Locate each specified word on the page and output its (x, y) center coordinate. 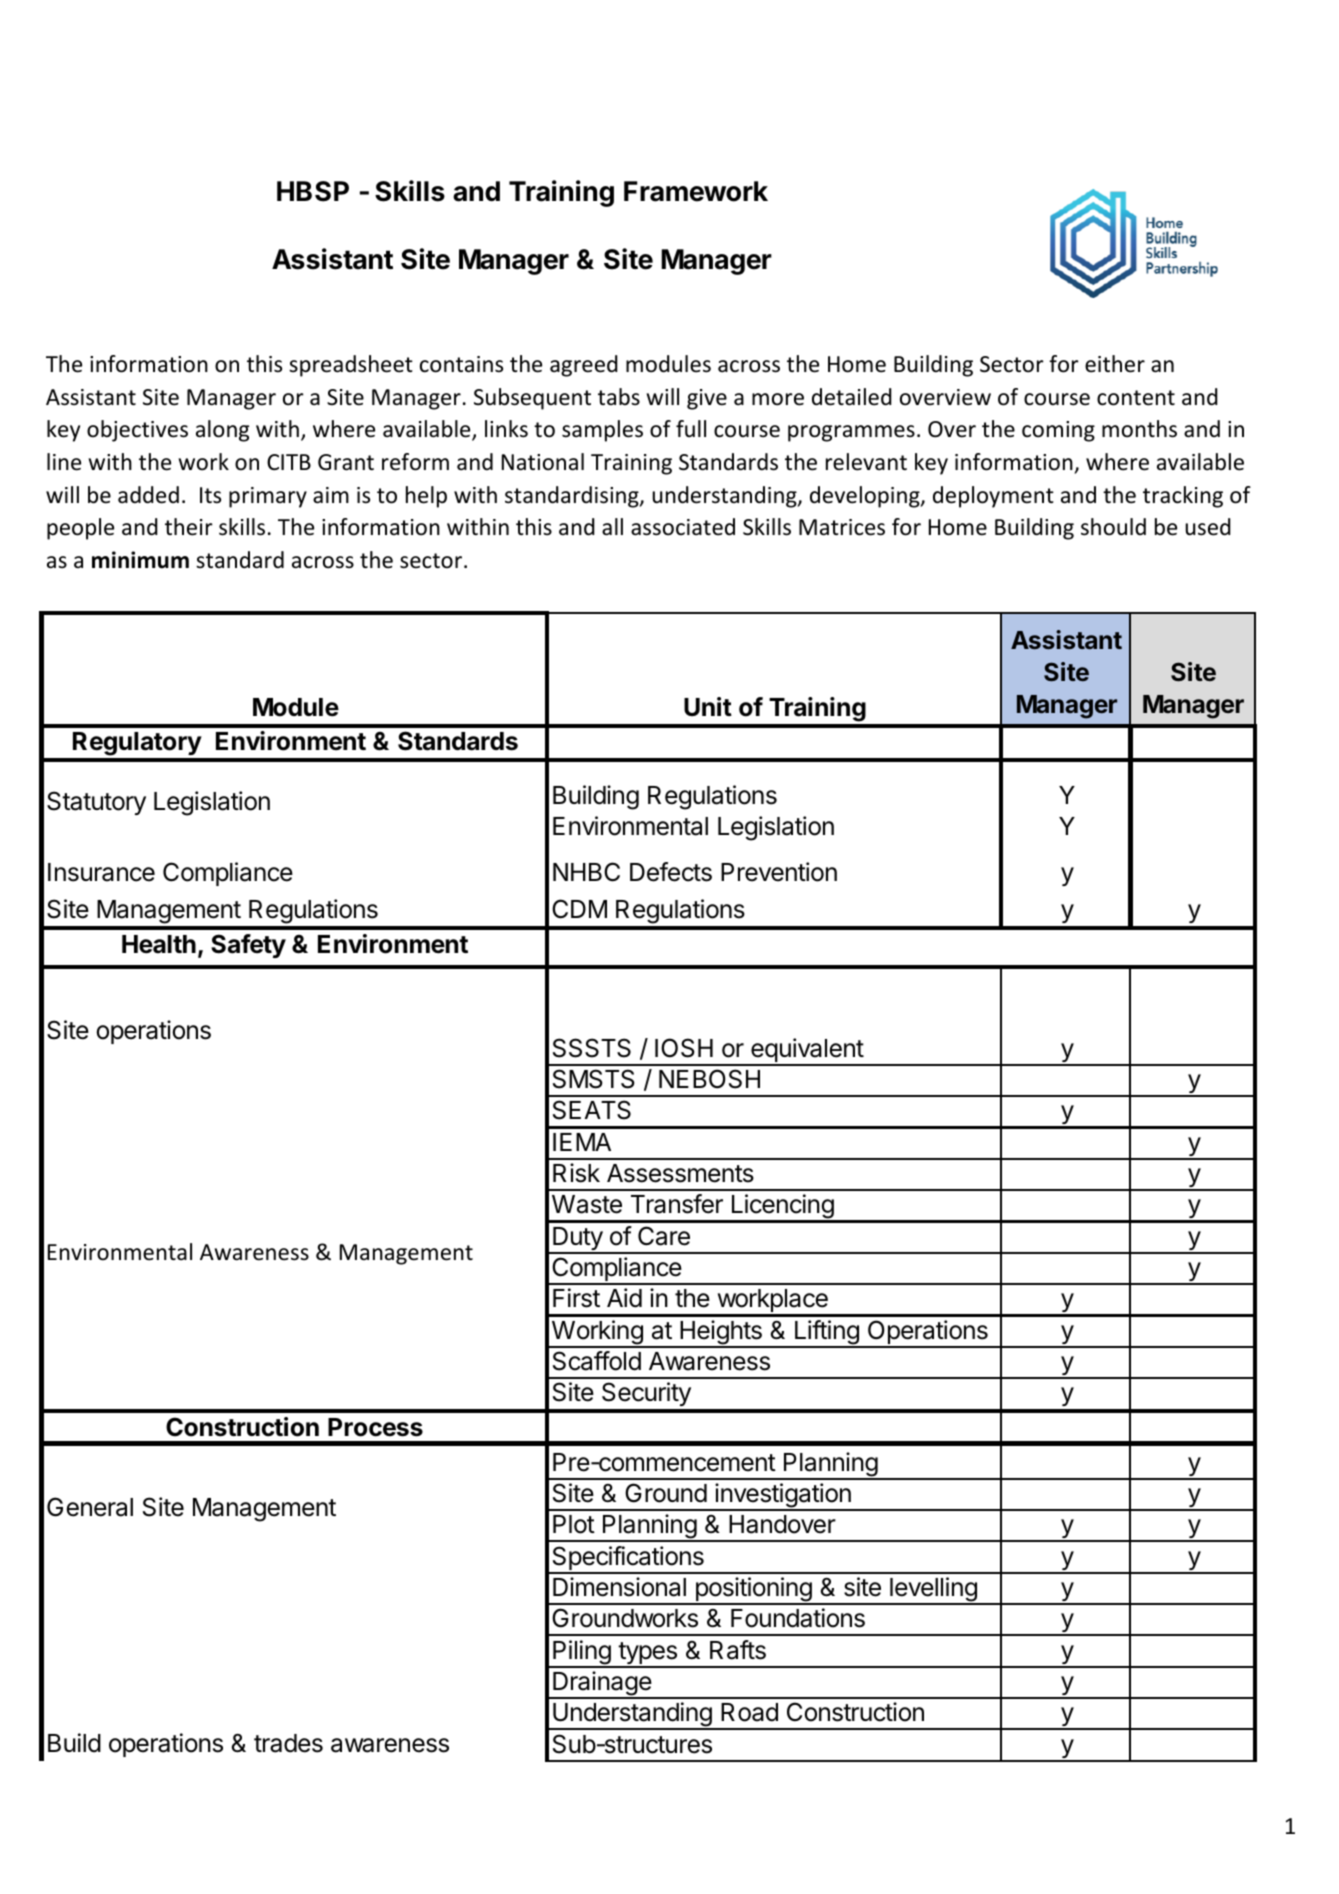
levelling (933, 1590)
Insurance (101, 872)
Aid (624, 1298)
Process (375, 1427)
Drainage (602, 1684)
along (222, 431)
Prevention (779, 872)
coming (1058, 431)
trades (288, 1743)
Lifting (827, 1333)
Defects (671, 872)
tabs (619, 397)
